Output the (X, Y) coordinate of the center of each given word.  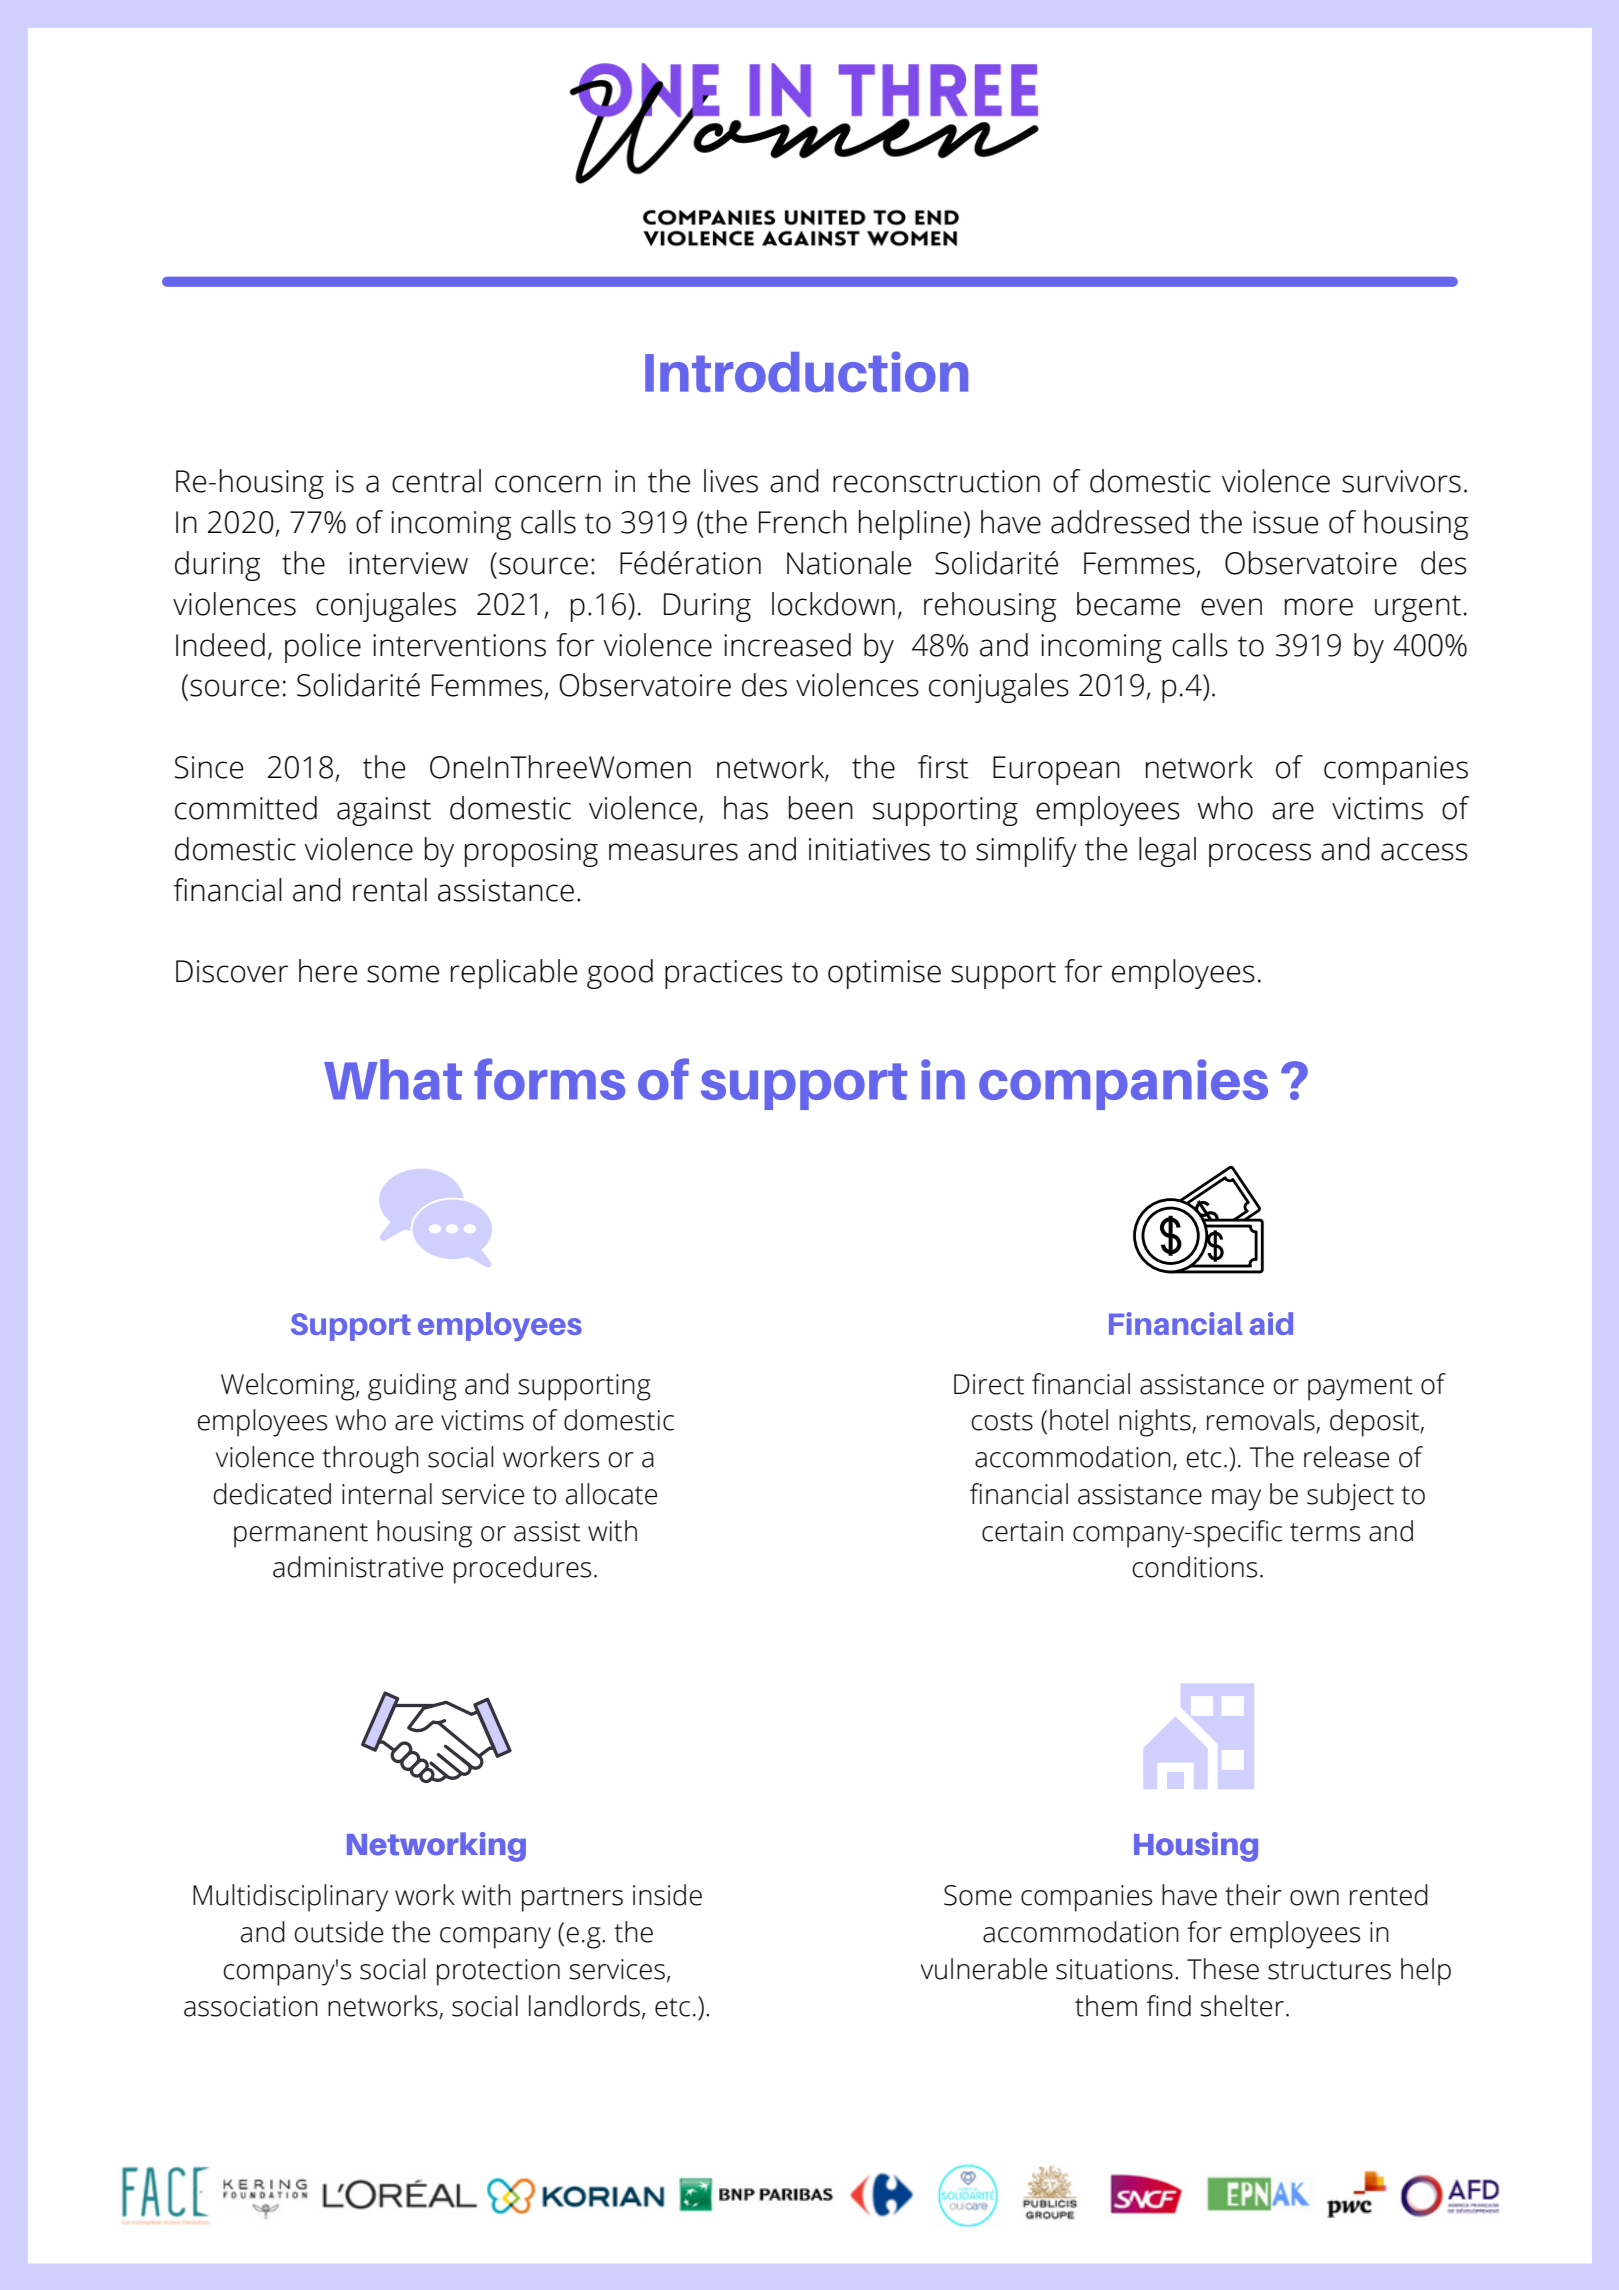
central (436, 481)
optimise (884, 974)
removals (1262, 1421)
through (370, 1460)
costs (1002, 1421)
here (328, 971)
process (1260, 855)
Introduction (806, 371)
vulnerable (984, 1969)
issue (1285, 522)
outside (338, 1932)
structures (1329, 1970)
